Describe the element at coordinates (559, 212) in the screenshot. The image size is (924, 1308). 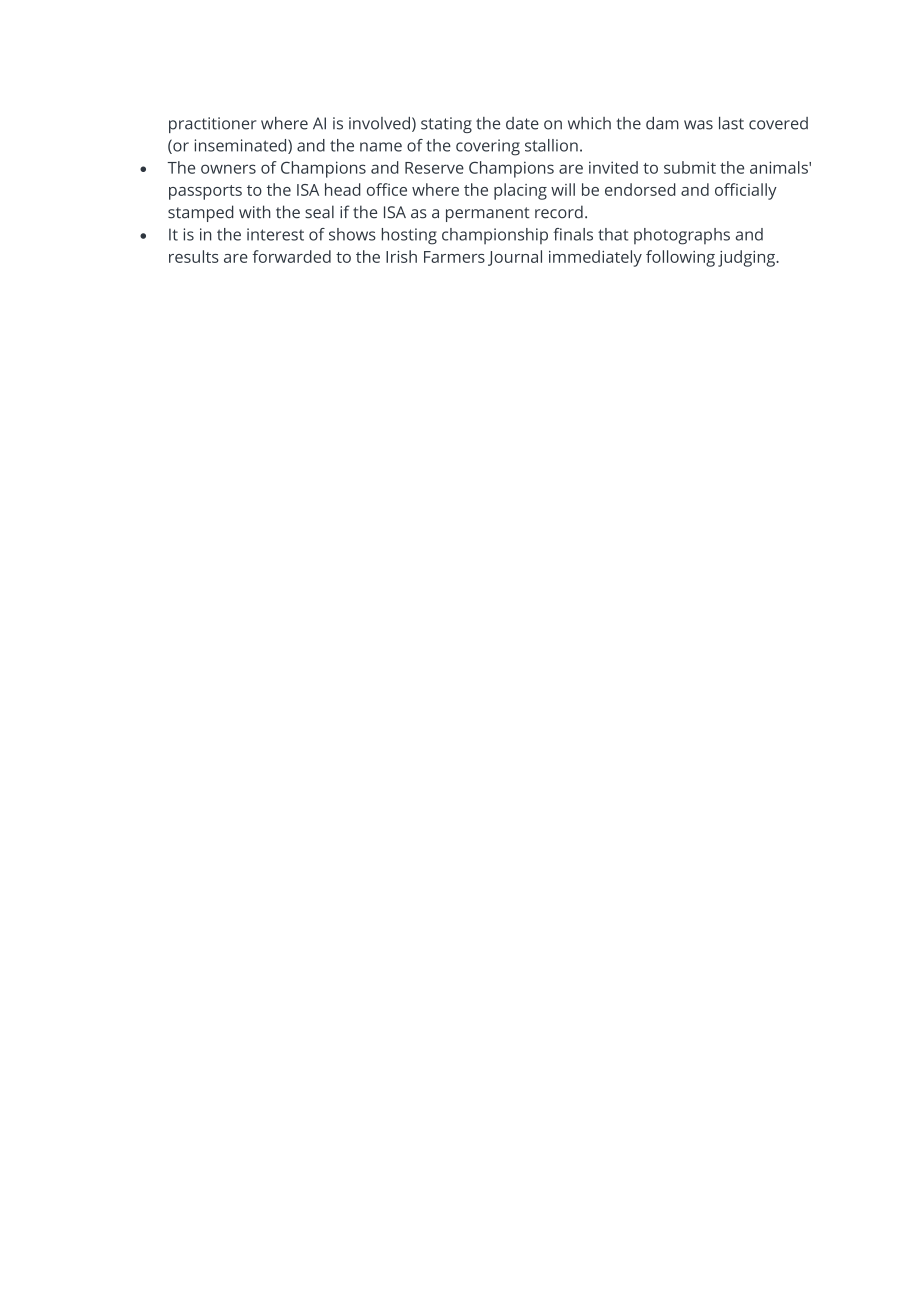
I see `record` at that location.
